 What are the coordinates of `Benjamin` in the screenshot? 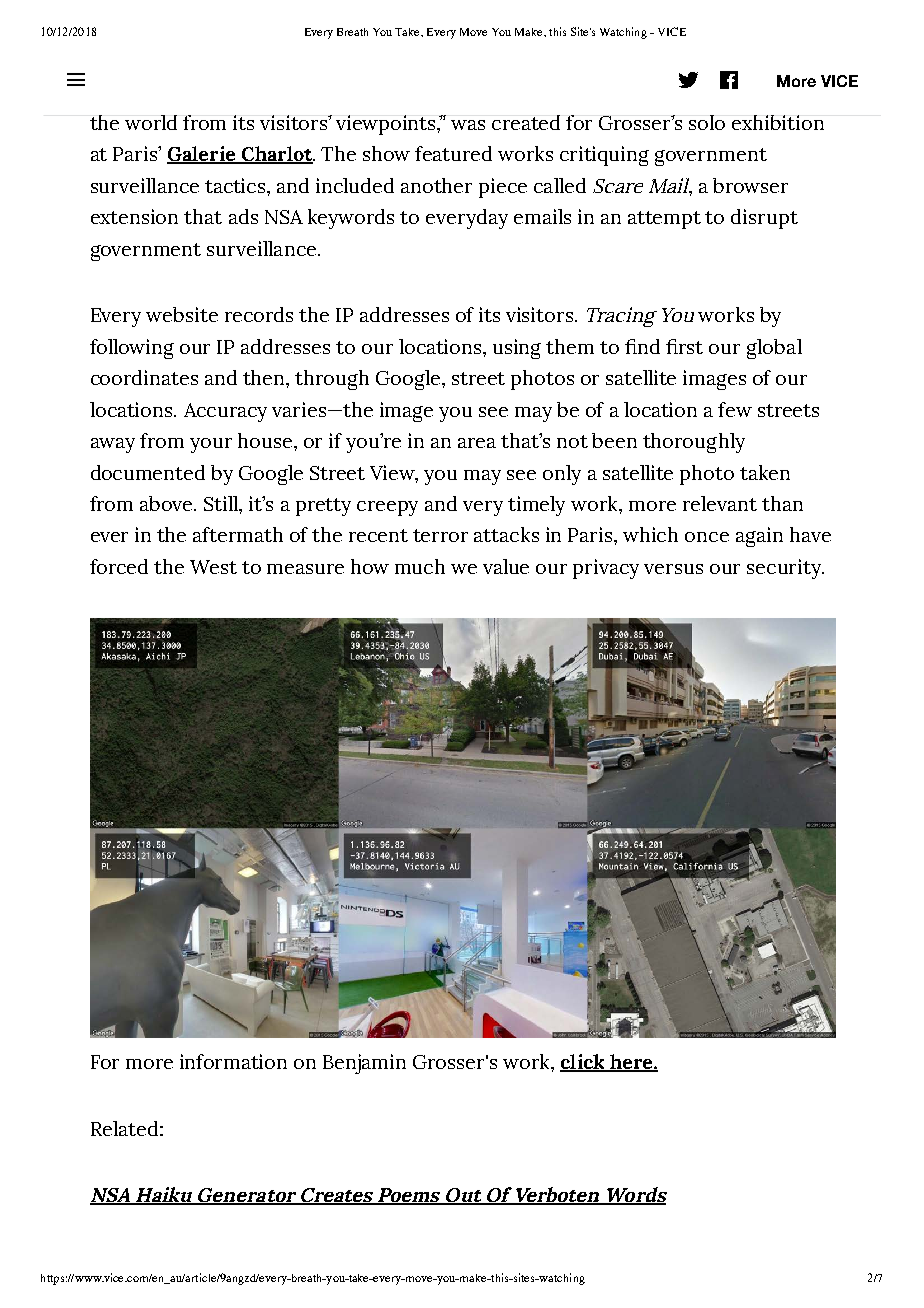 It's located at (364, 1064).
